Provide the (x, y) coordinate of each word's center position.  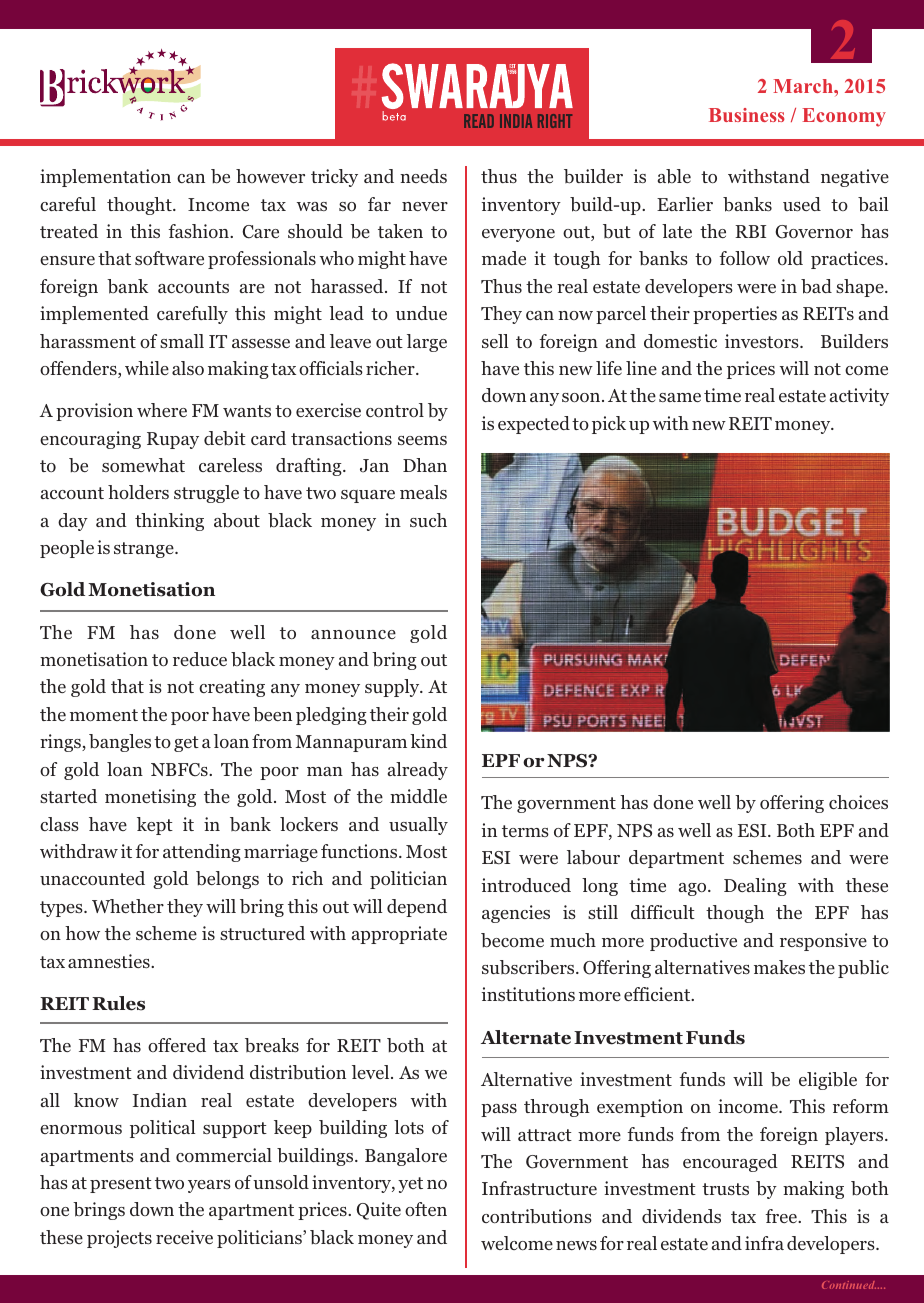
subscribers (529, 967)
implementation (105, 178)
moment (104, 715)
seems (422, 440)
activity (859, 397)
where (162, 410)
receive (184, 1237)
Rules (118, 1003)
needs (423, 176)
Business (747, 115)
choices (858, 802)
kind (428, 741)
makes (779, 967)
